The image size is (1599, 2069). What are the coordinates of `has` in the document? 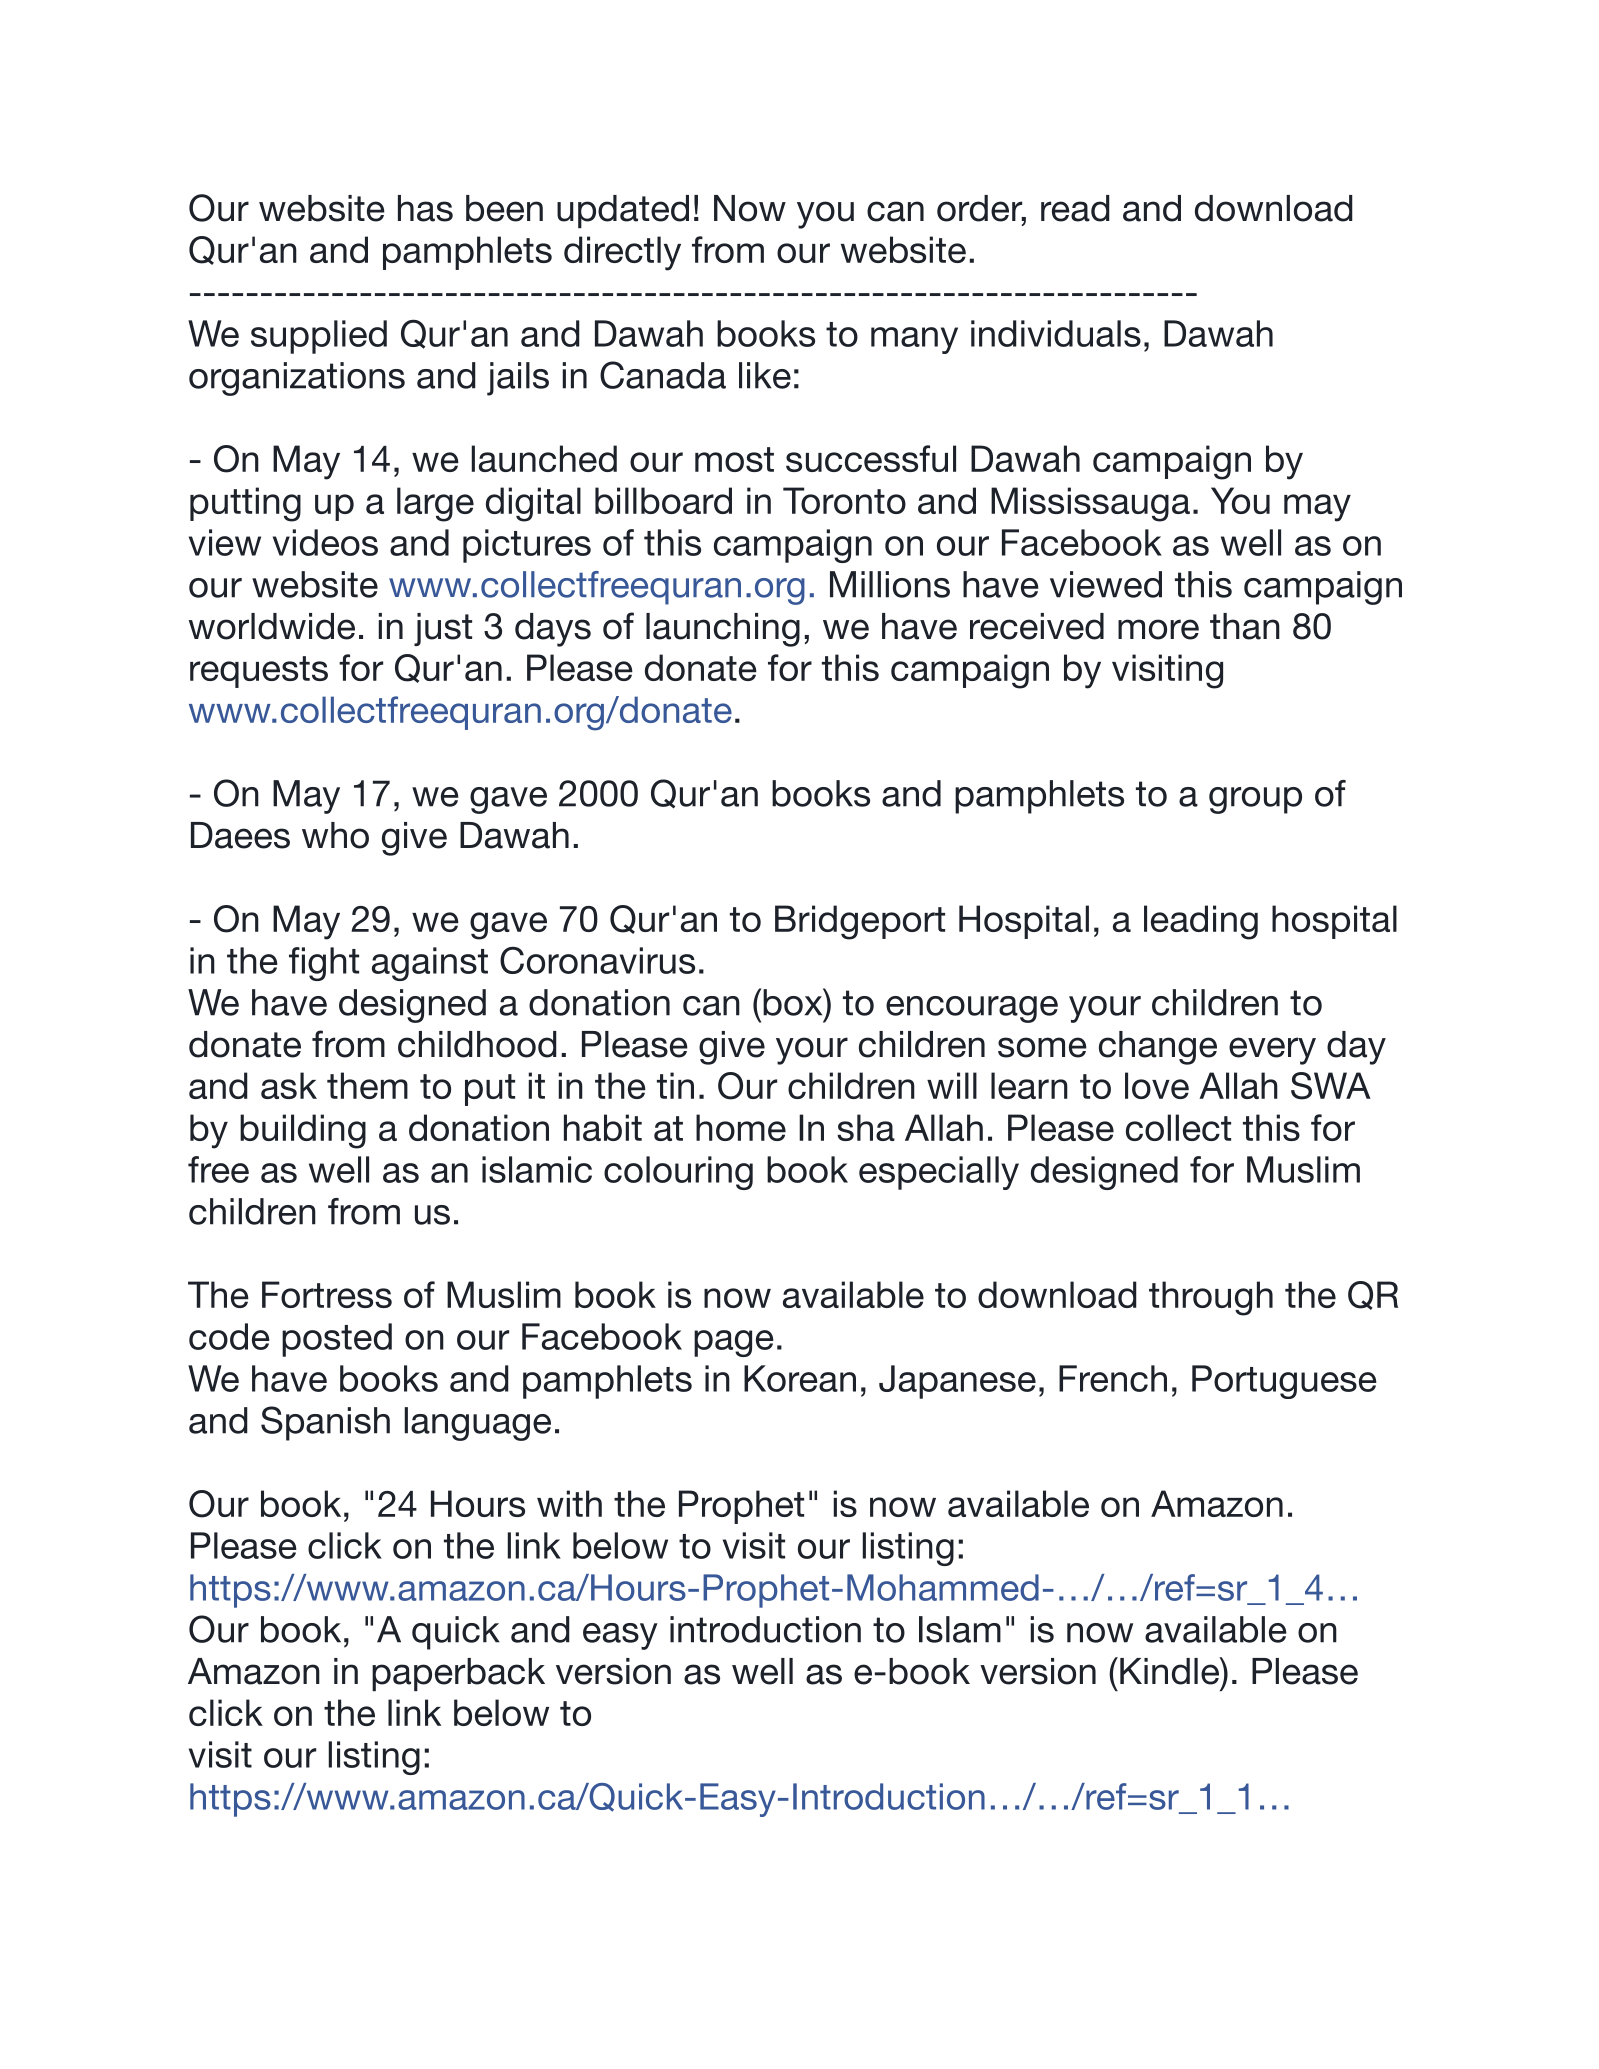 It's located at (425, 208).
